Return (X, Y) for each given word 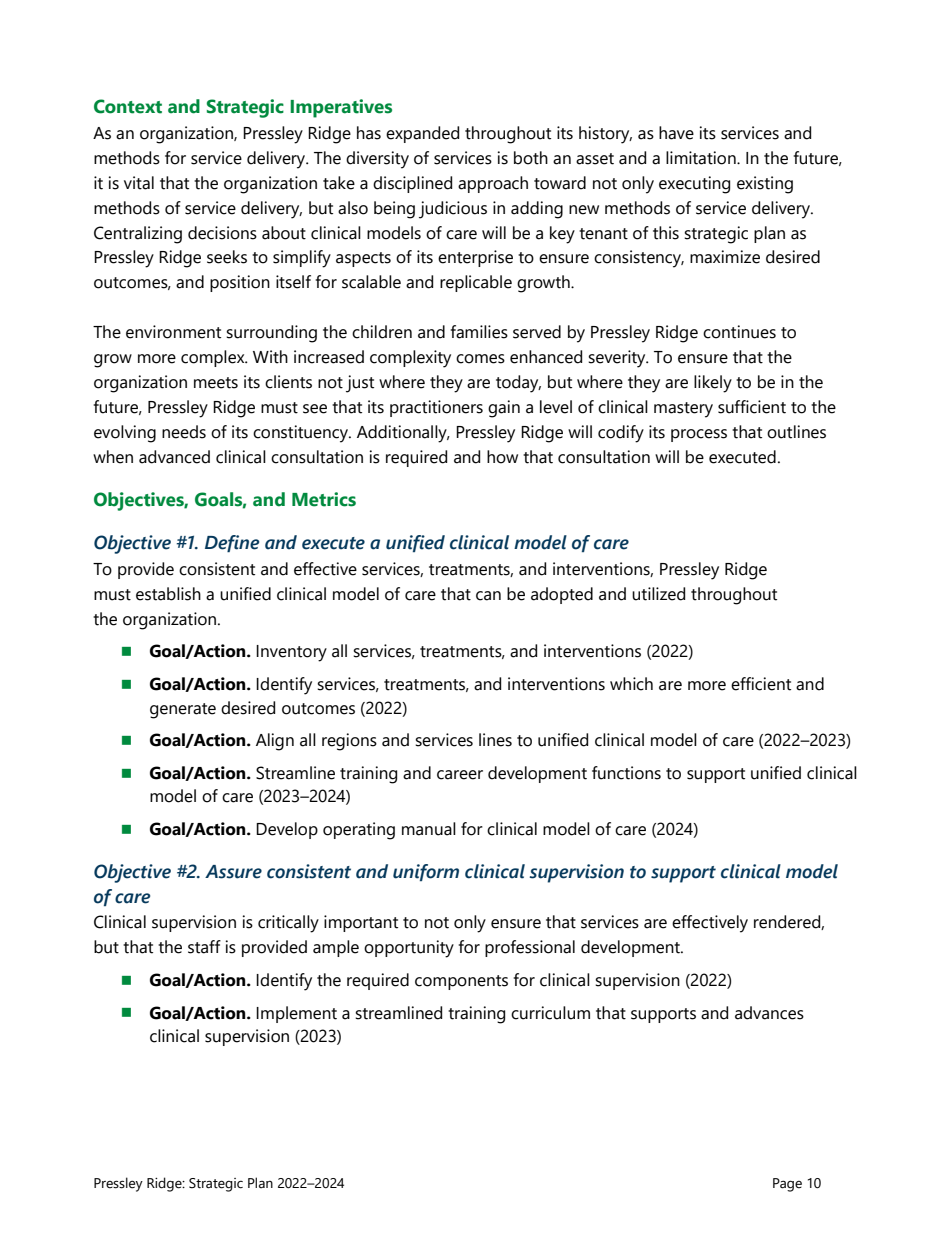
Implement (296, 1014)
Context (128, 106)
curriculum (550, 1013)
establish (168, 594)
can (488, 596)
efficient (761, 684)
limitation (702, 158)
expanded (422, 134)
